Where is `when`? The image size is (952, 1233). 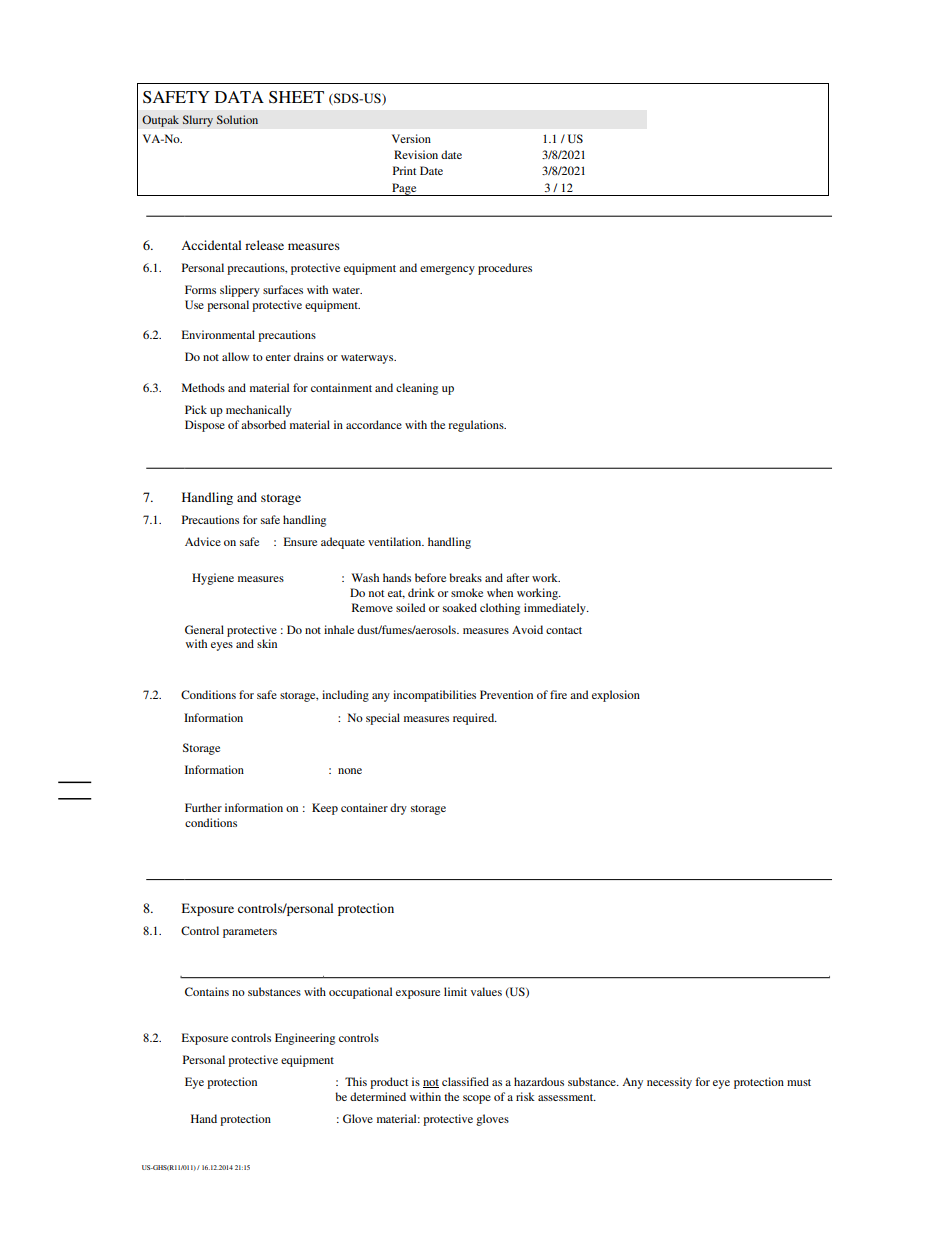
when is located at coordinates (500, 592).
